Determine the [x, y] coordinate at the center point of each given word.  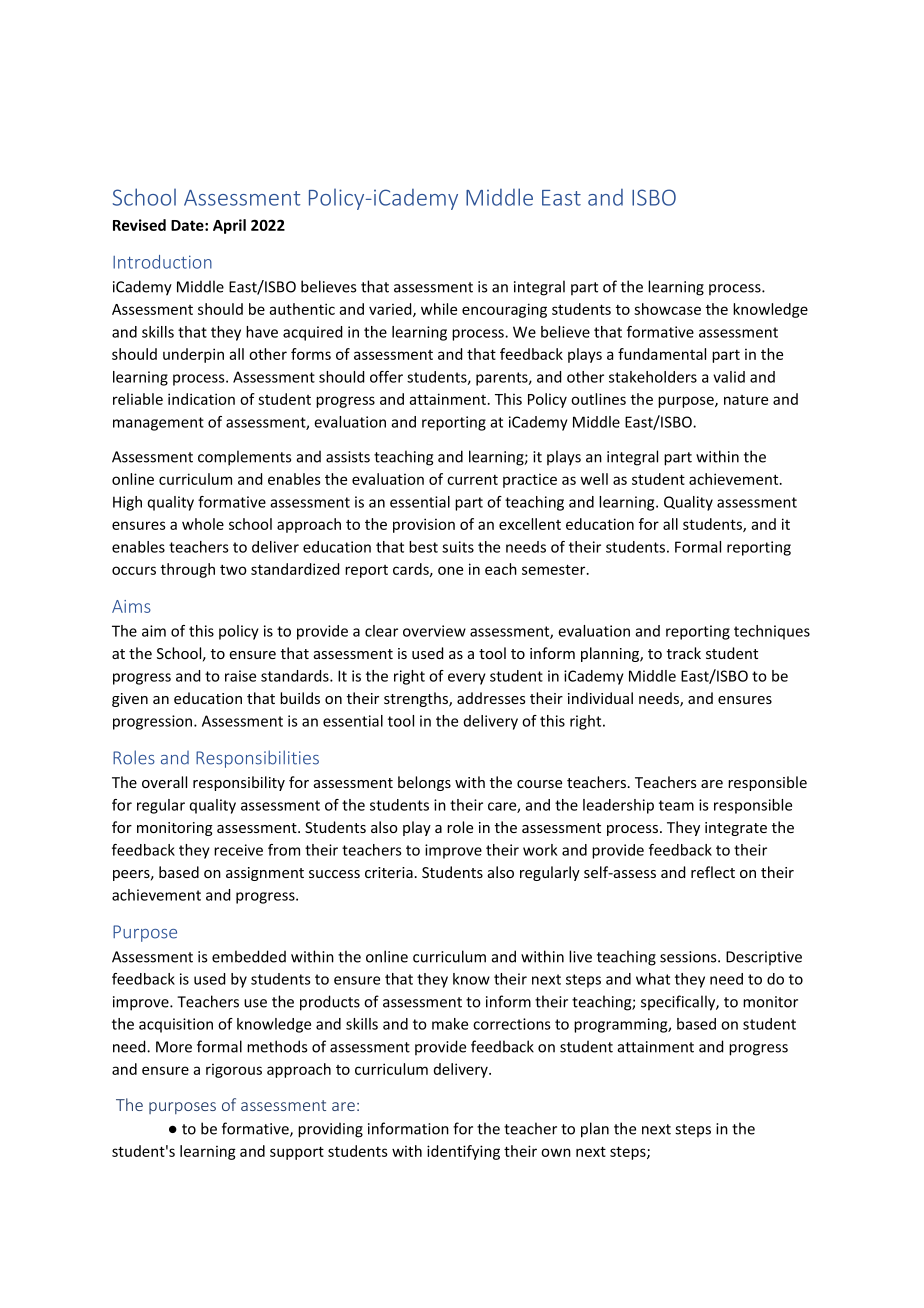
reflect [713, 872]
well [594, 479]
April [229, 226]
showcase [667, 309]
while [439, 309]
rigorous [234, 1071]
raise [240, 676]
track [684, 653]
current [472, 480]
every [467, 679]
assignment [265, 874]
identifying [463, 1152]
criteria [389, 872]
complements [244, 458]
